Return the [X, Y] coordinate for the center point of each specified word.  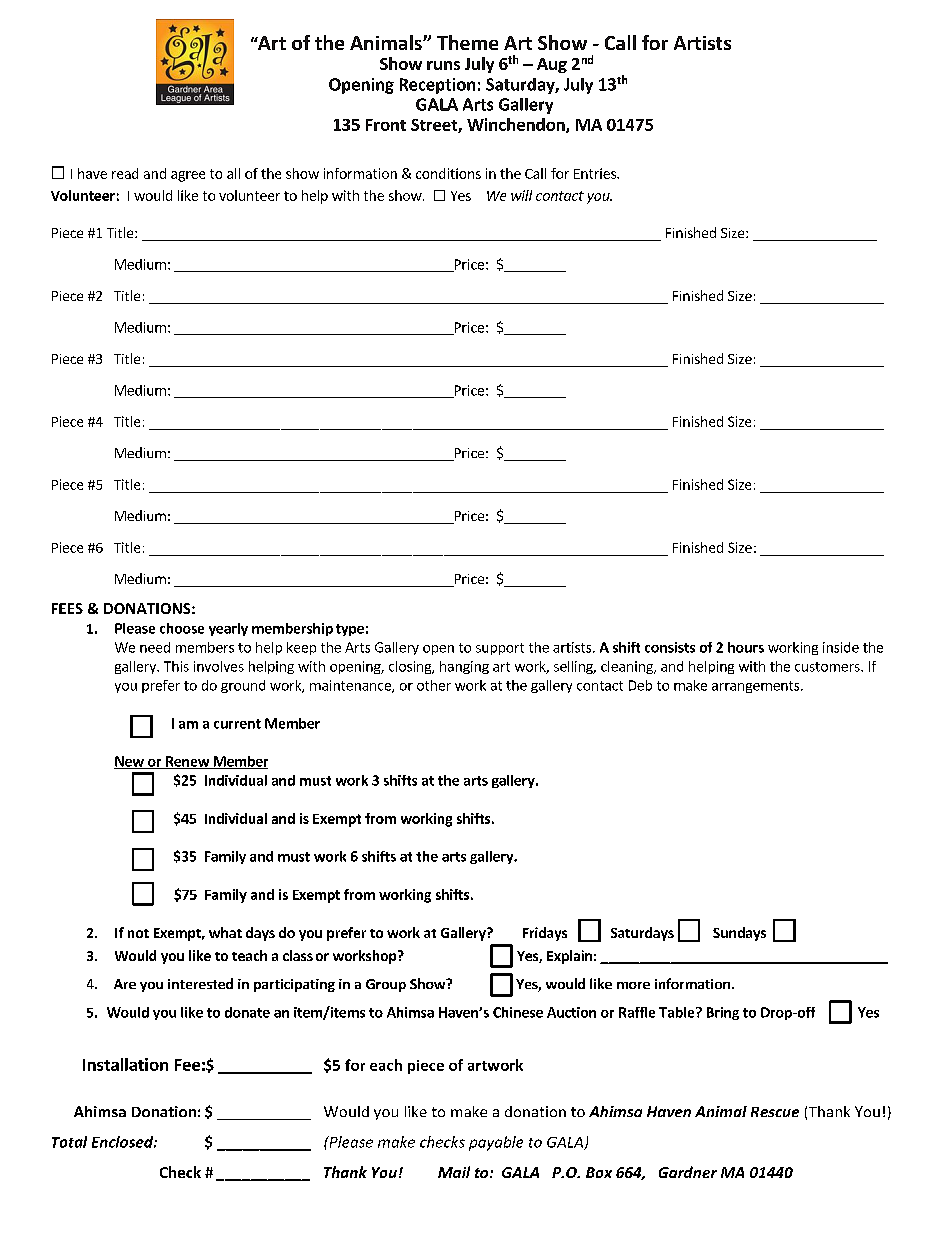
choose [182, 628]
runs [443, 65]
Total [69, 1142]
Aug [552, 65]
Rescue [775, 1112]
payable [496, 1143]
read [125, 173]
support [500, 649]
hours [746, 647]
